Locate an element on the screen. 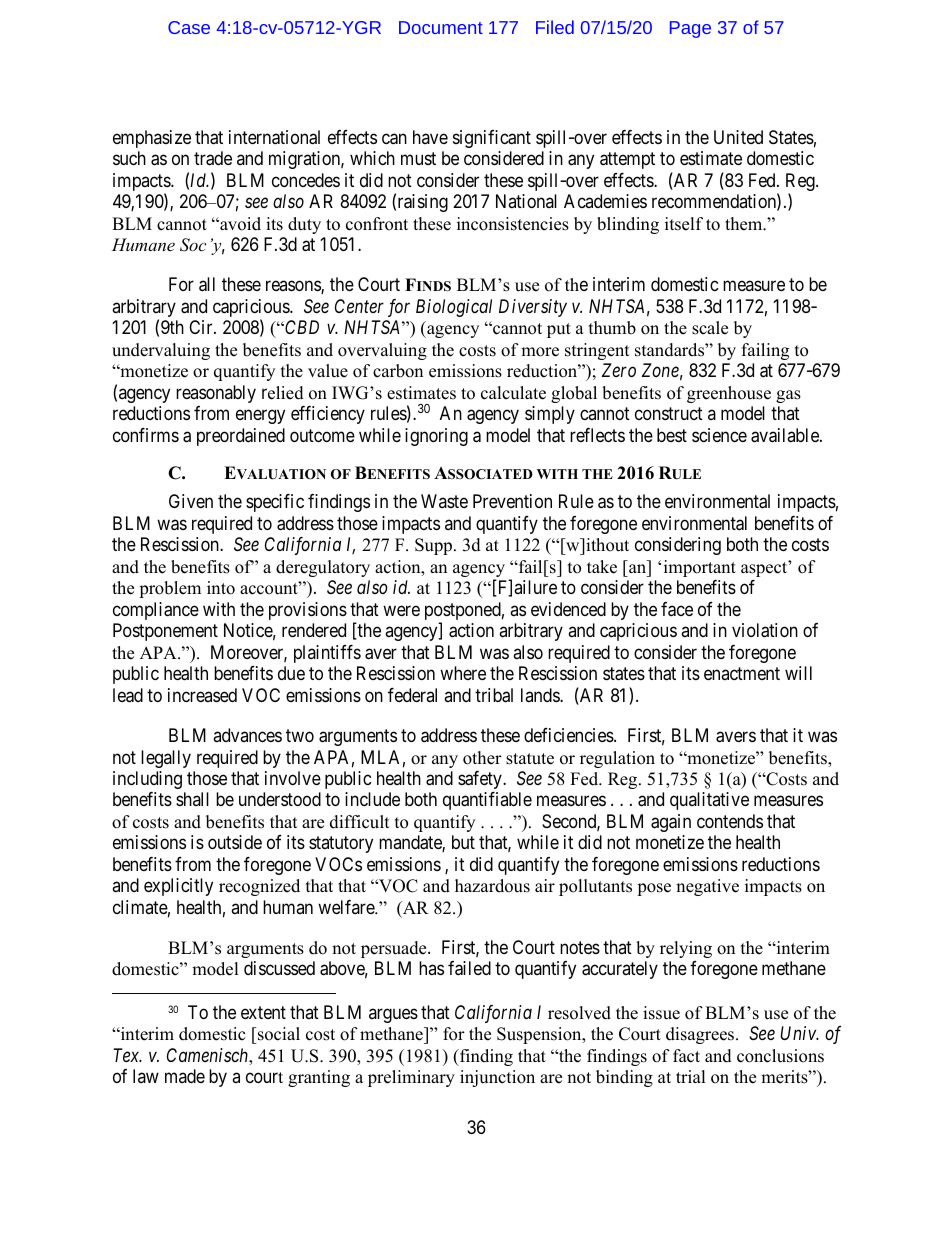  made is located at coordinates (185, 1076).
